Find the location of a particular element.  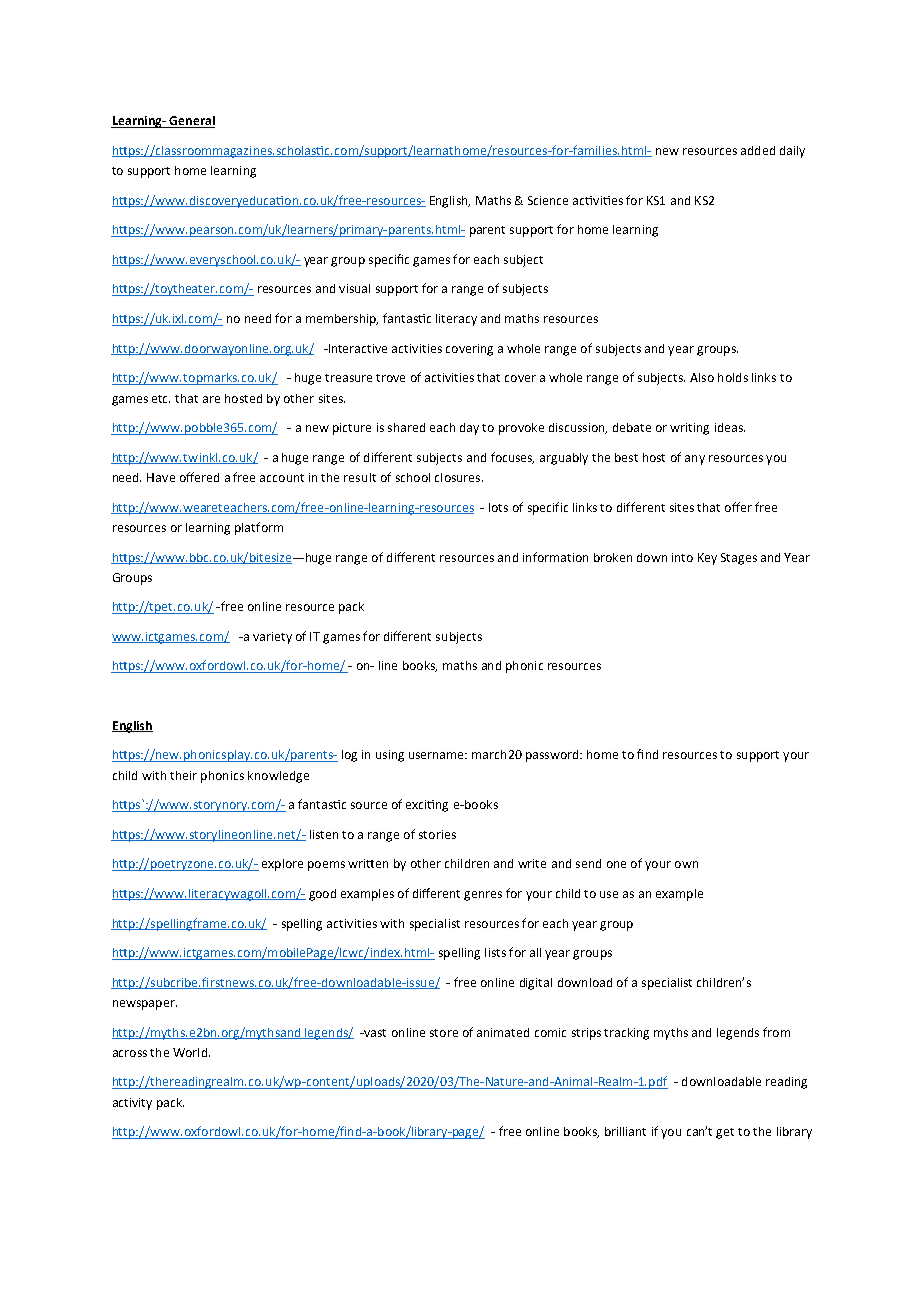

added is located at coordinates (758, 150).
